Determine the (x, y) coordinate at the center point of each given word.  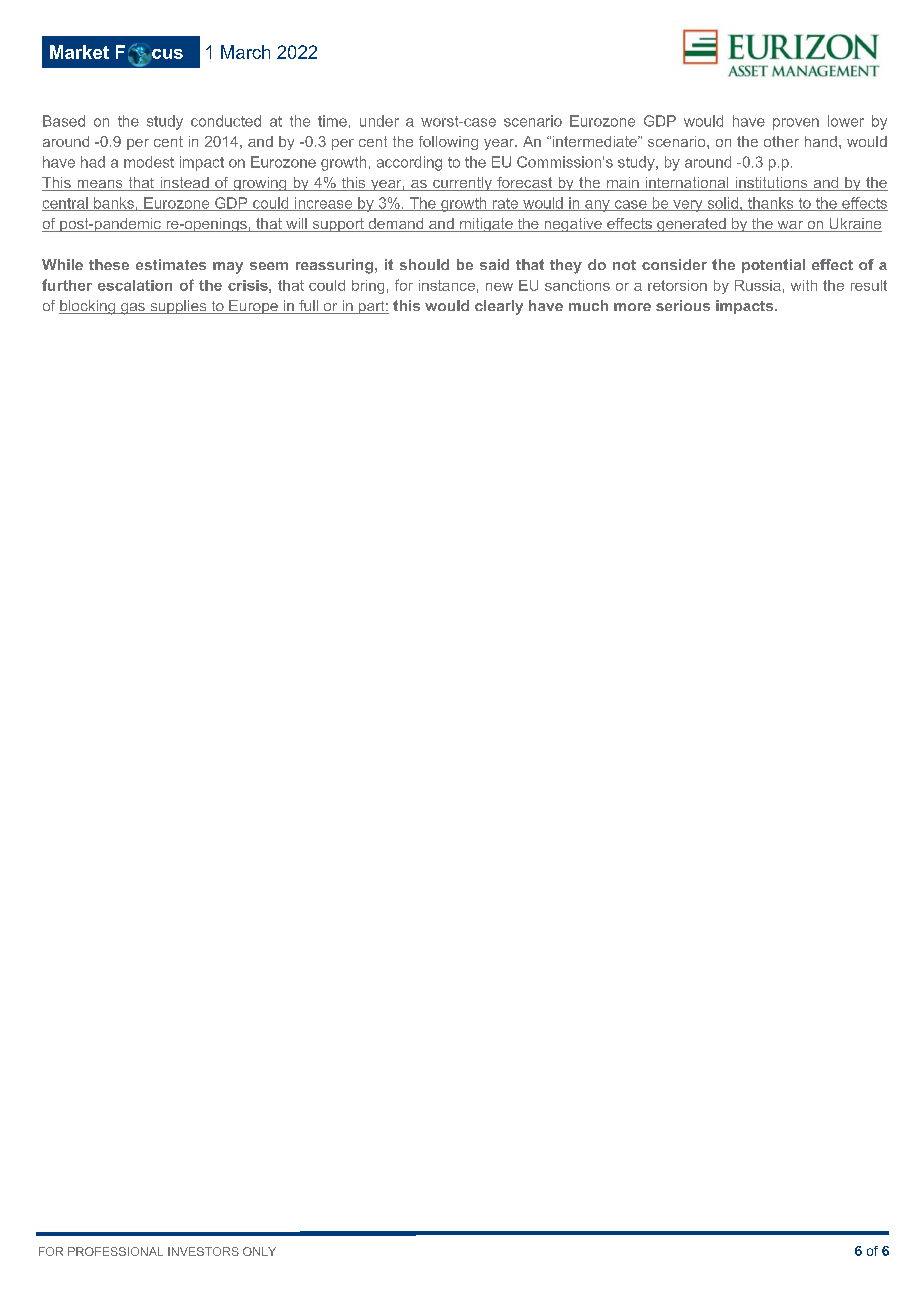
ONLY (259, 1251)
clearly (499, 307)
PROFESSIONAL (115, 1251)
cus (166, 54)
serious (683, 305)
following (448, 143)
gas (133, 309)
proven (796, 124)
